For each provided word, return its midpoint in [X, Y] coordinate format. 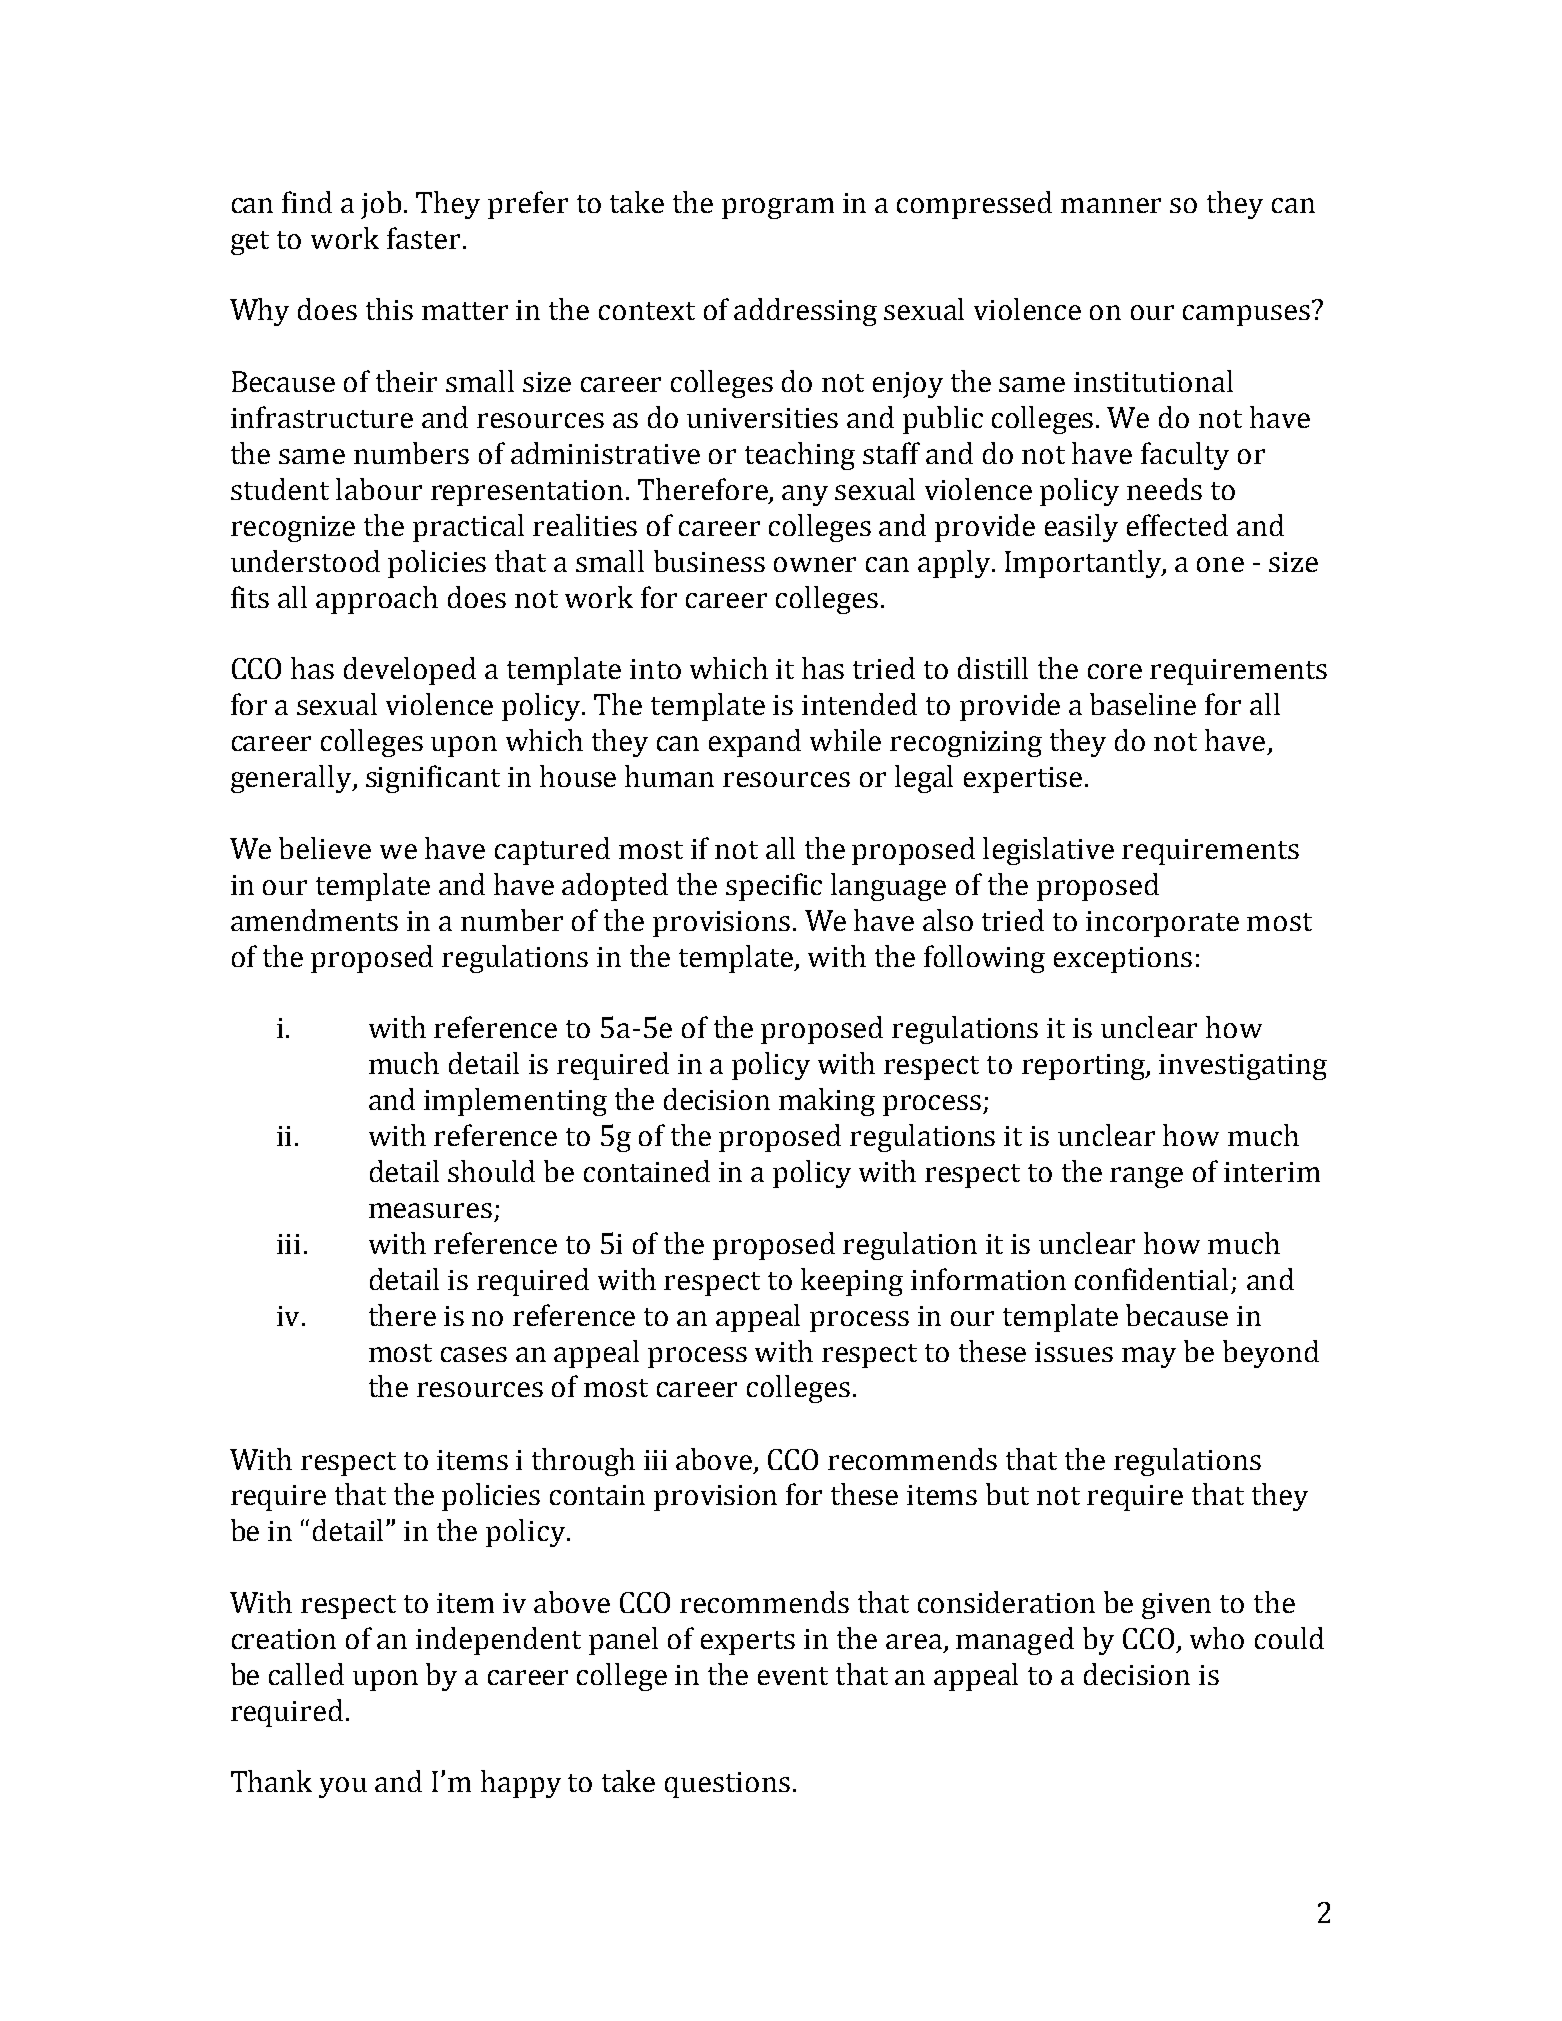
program [778, 208]
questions [727, 1785]
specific [774, 887]
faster [423, 238]
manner [1111, 205]
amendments [314, 920]
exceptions [1123, 960]
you [343, 1787]
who [1217, 1638]
